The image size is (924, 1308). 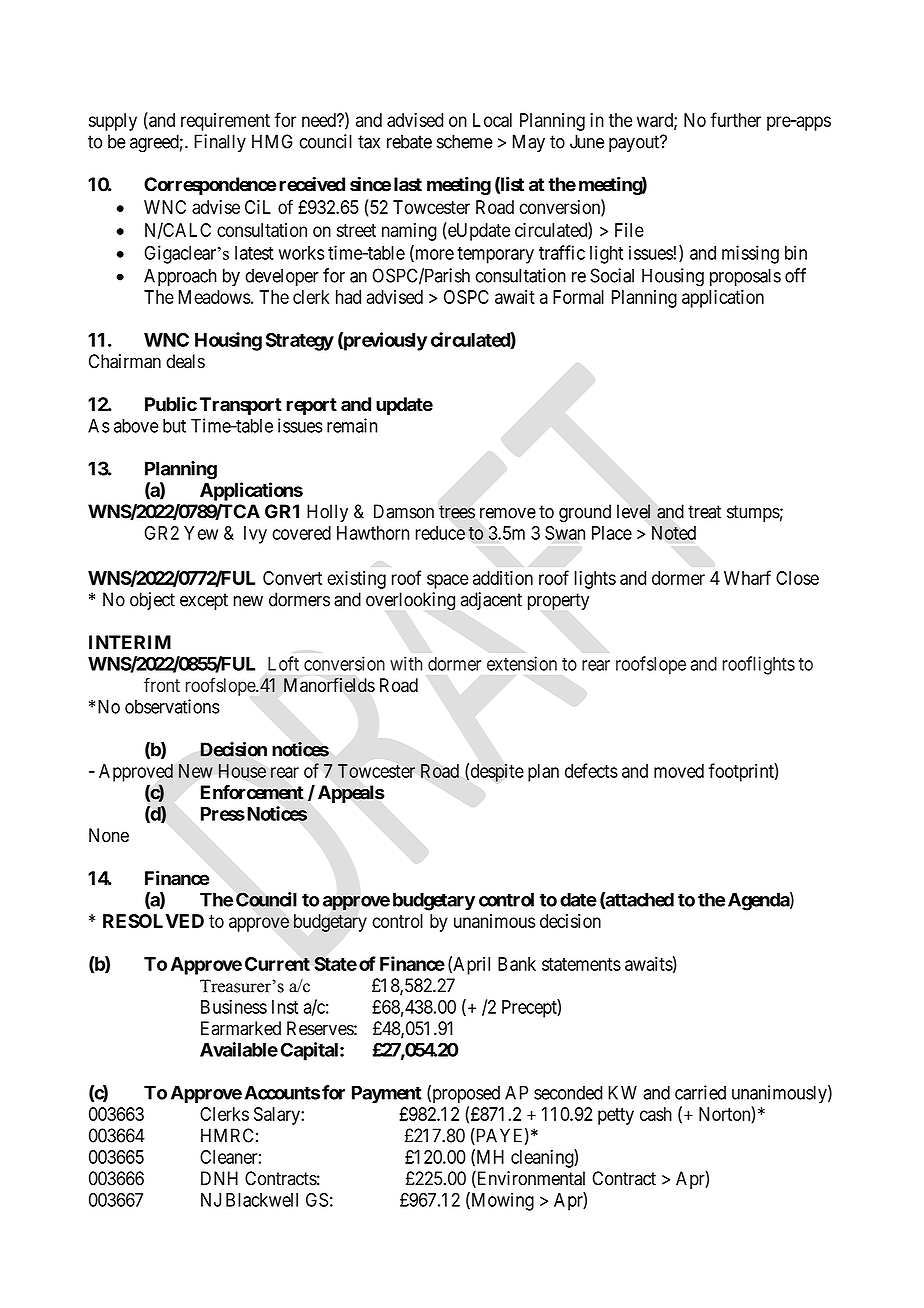 I want to click on RESOLVED, so click(x=153, y=921).
